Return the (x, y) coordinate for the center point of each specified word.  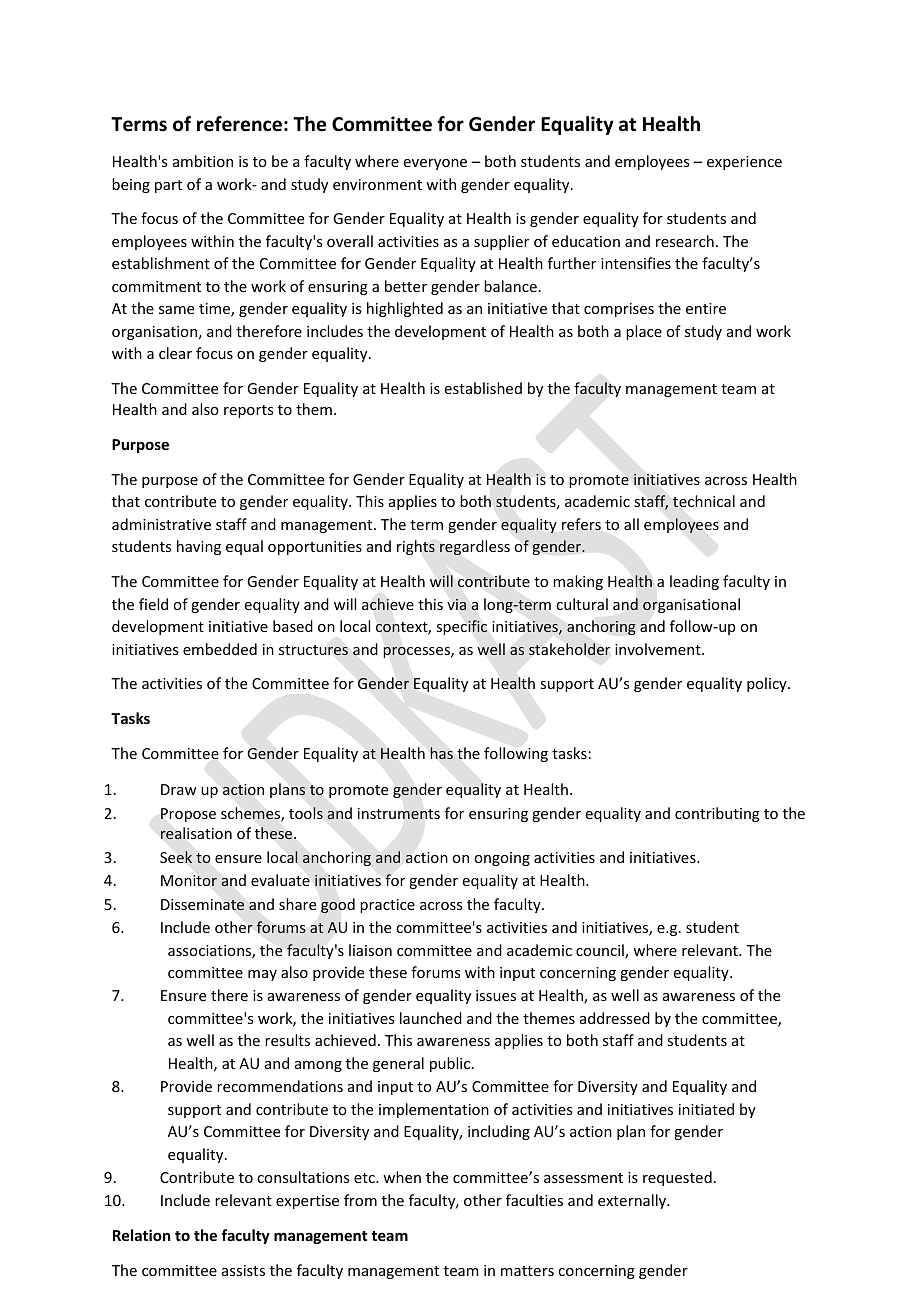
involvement (659, 649)
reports (248, 411)
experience (744, 163)
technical (704, 501)
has (441, 753)
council (601, 951)
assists (243, 1270)
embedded (220, 649)
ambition (203, 161)
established (483, 388)
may (262, 975)
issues (496, 995)
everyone (435, 164)
